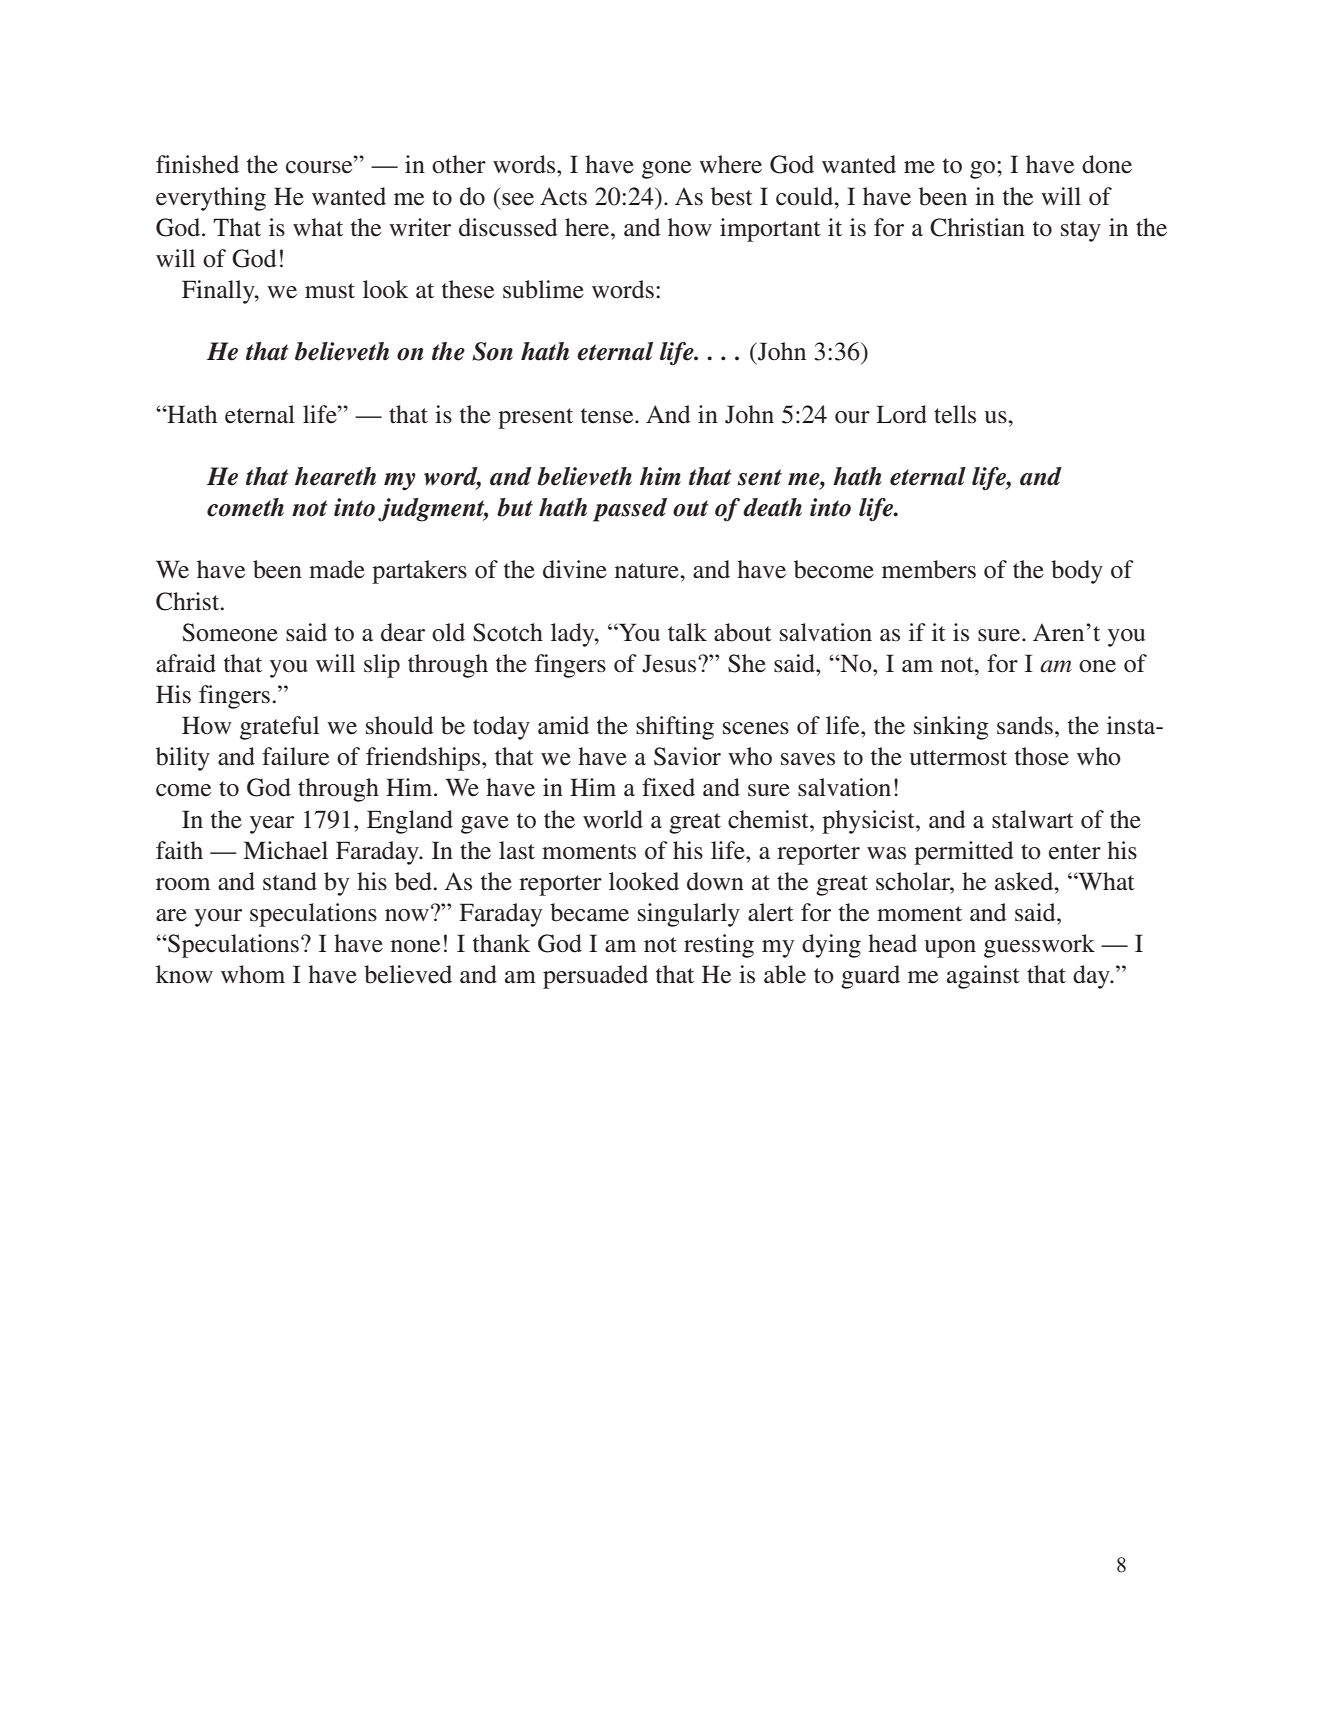 This image has height=1713, width=1324. What do you see at coordinates (929, 569) in the image?
I see `members` at bounding box center [929, 569].
